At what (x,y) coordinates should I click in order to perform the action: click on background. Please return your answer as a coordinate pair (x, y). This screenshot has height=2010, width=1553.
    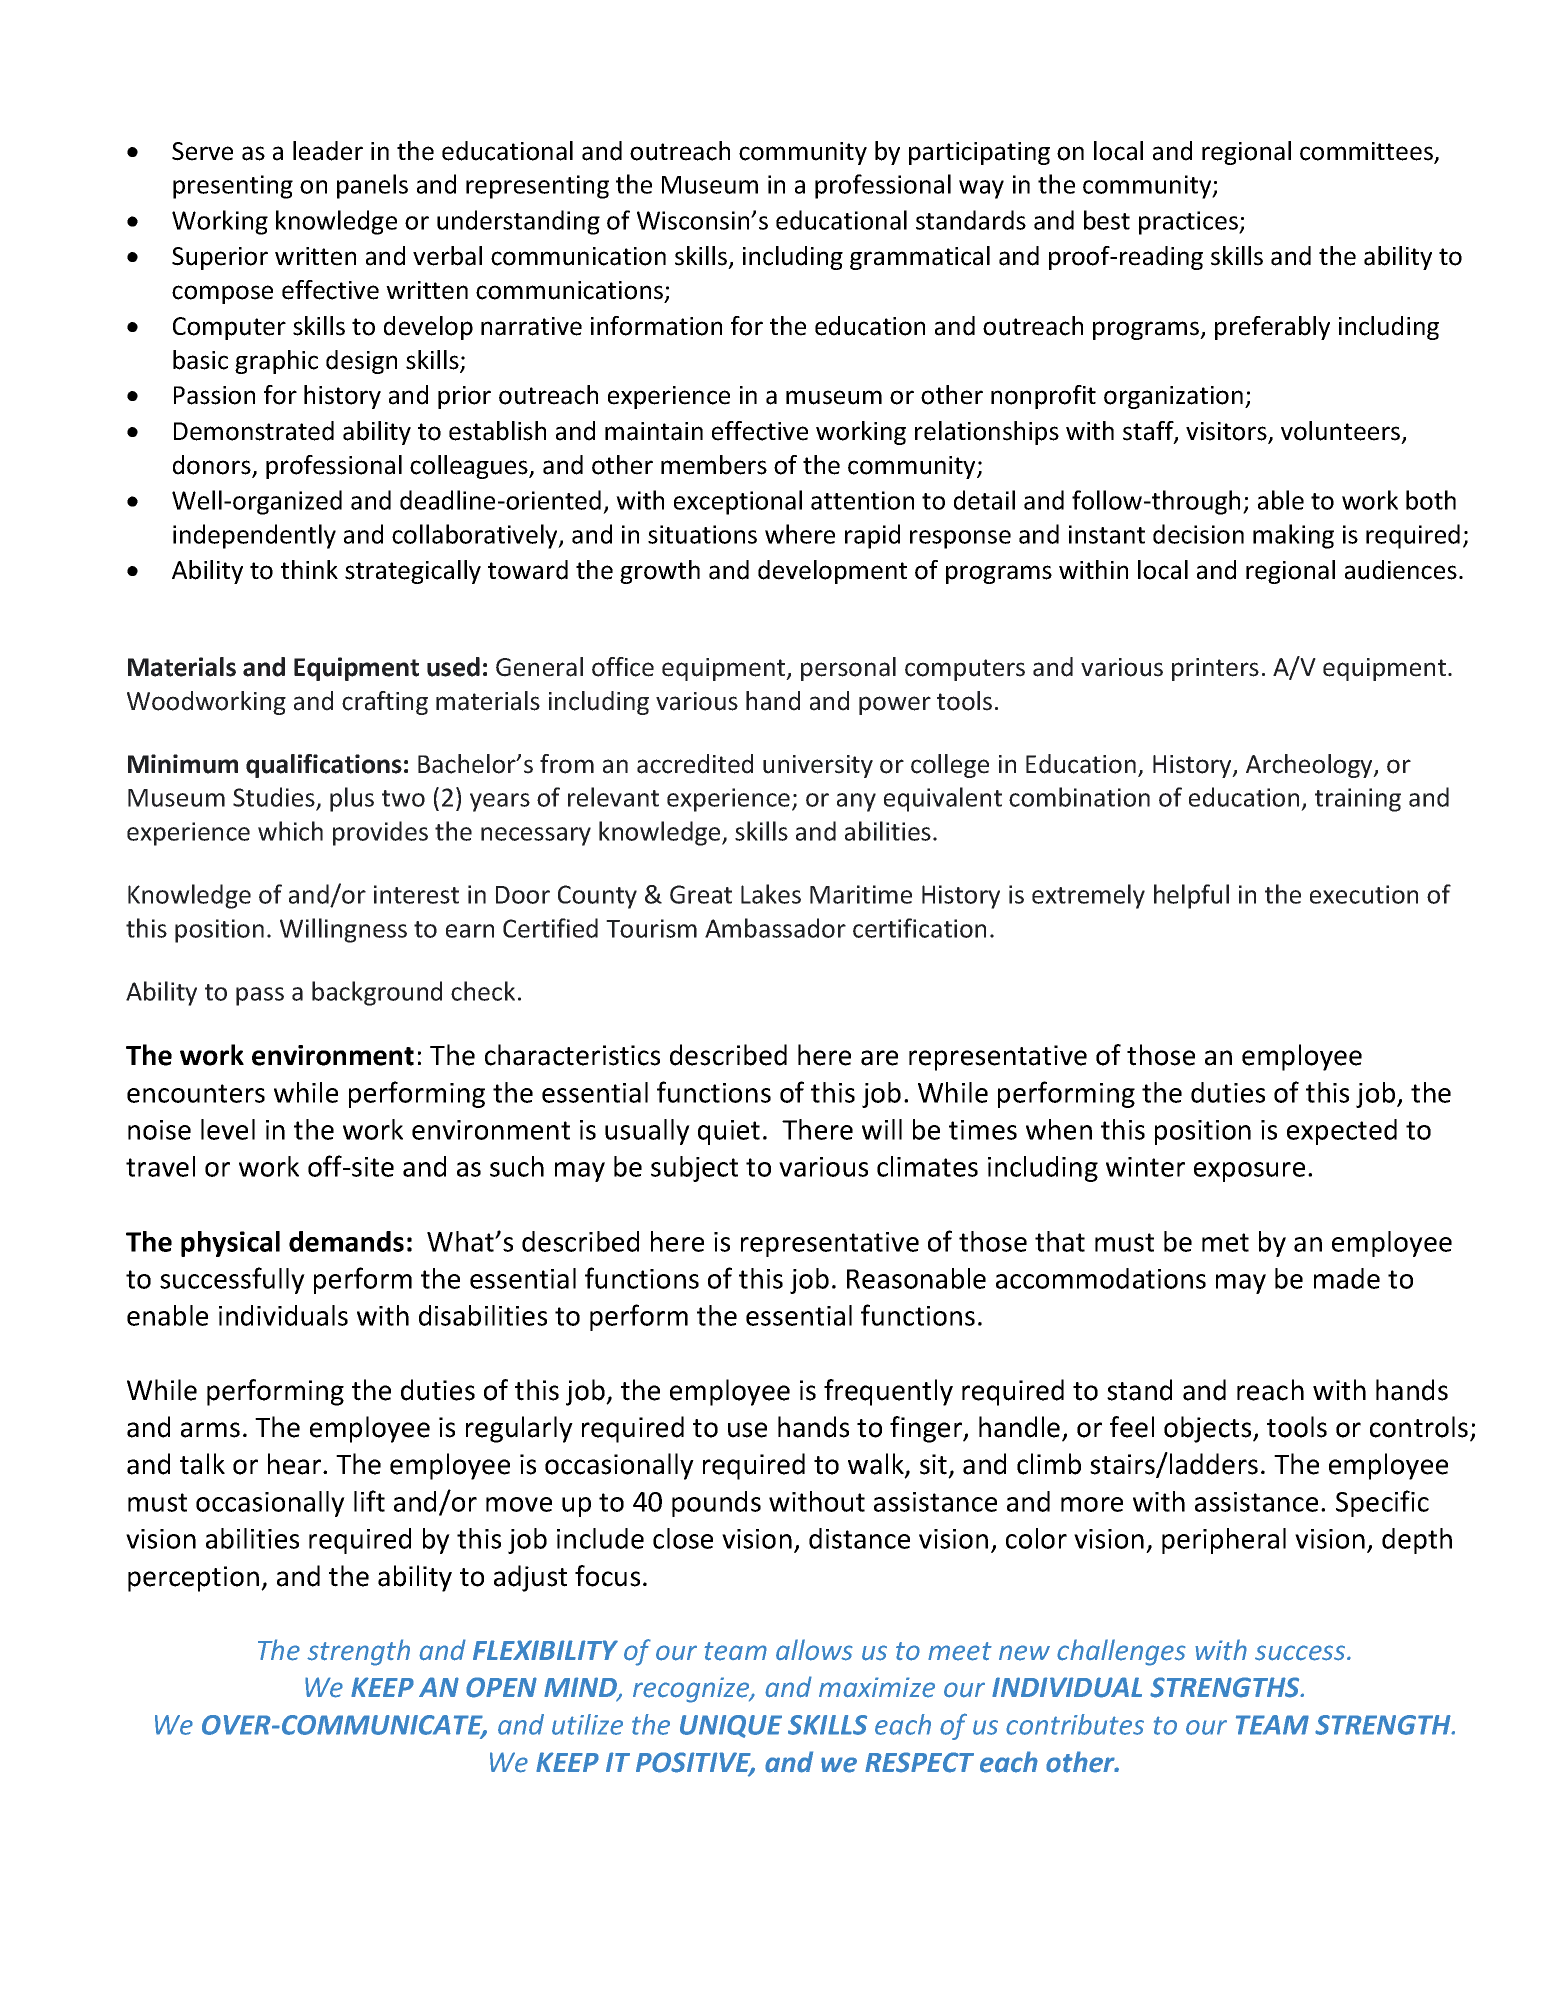
    Looking at the image, I should click on (377, 993).
